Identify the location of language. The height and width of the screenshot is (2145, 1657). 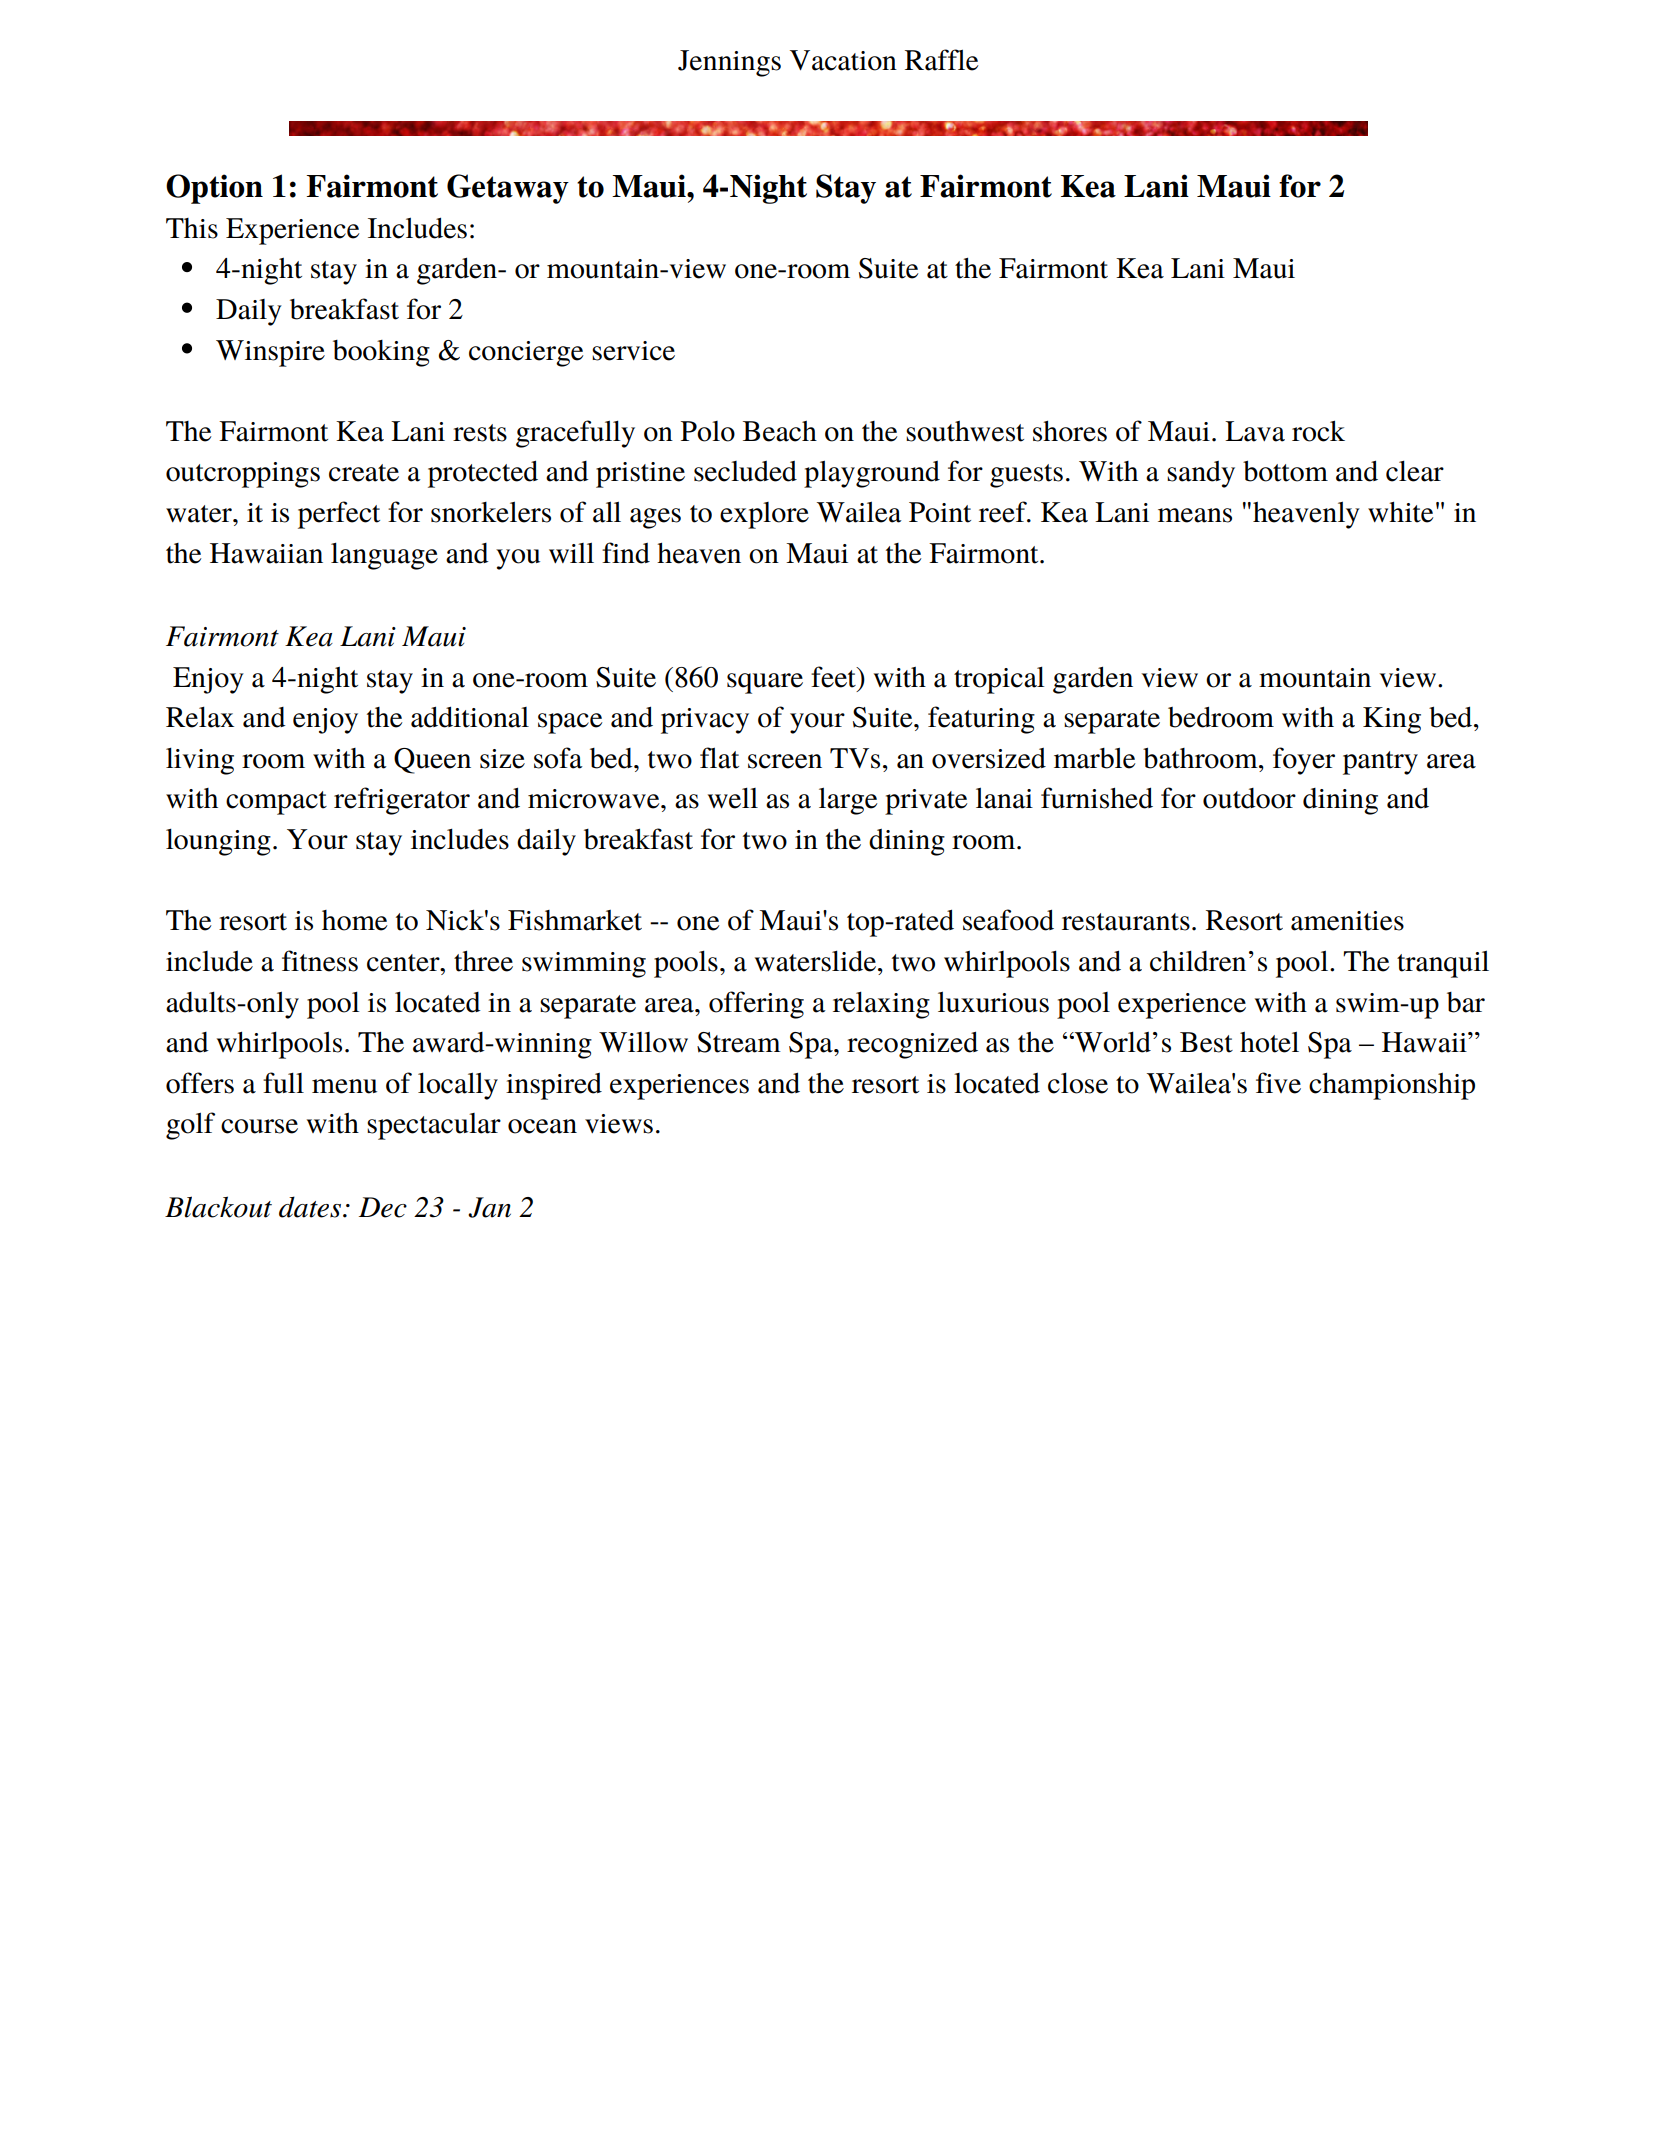
(384, 556).
